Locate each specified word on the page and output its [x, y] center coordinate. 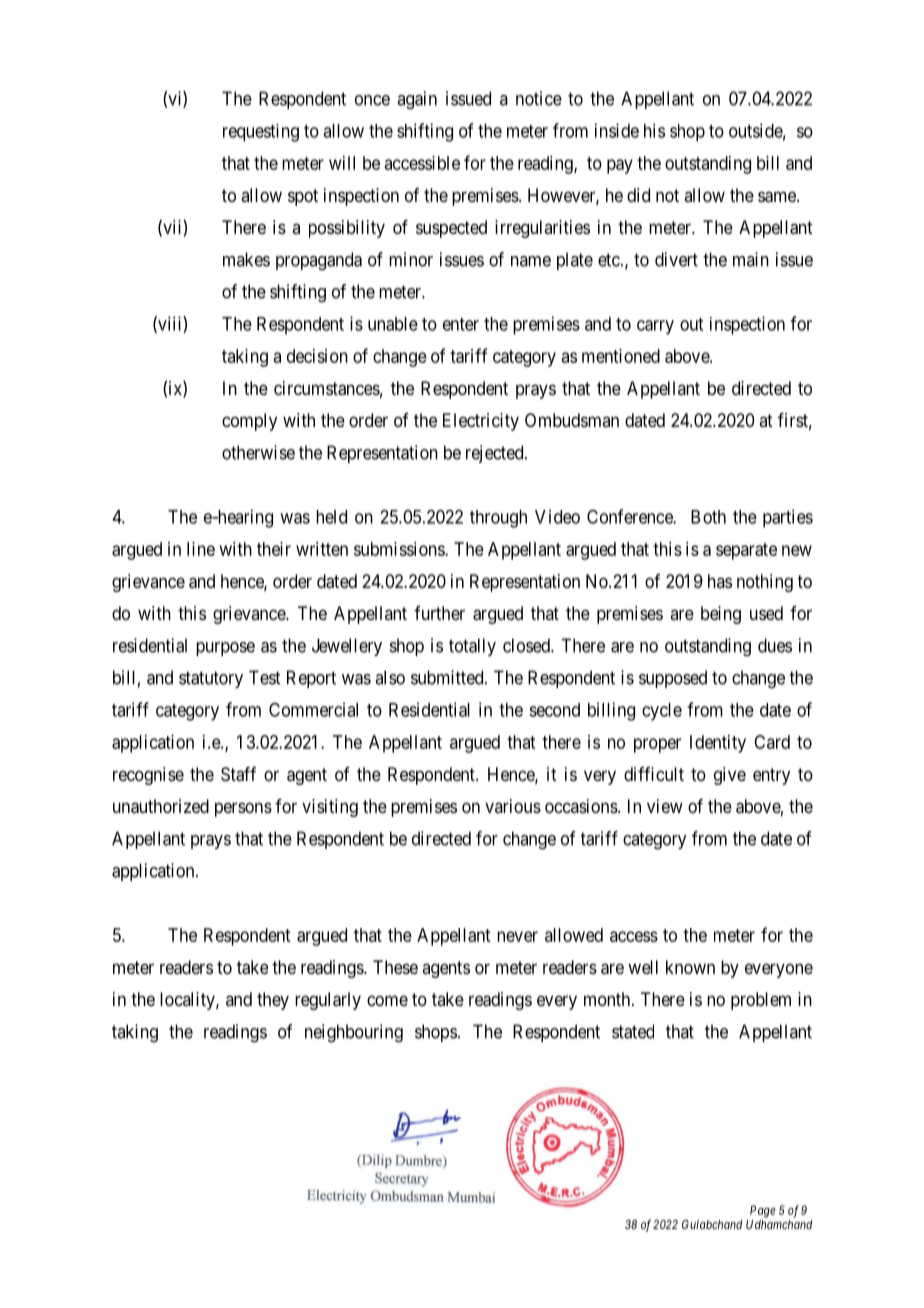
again [417, 100]
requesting [261, 133]
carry [655, 327]
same [778, 197]
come [387, 1000]
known [690, 967]
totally [472, 647]
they [273, 1001]
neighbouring [354, 1033]
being [721, 615]
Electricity [481, 422]
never [517, 936]
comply [249, 422]
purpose [225, 649]
